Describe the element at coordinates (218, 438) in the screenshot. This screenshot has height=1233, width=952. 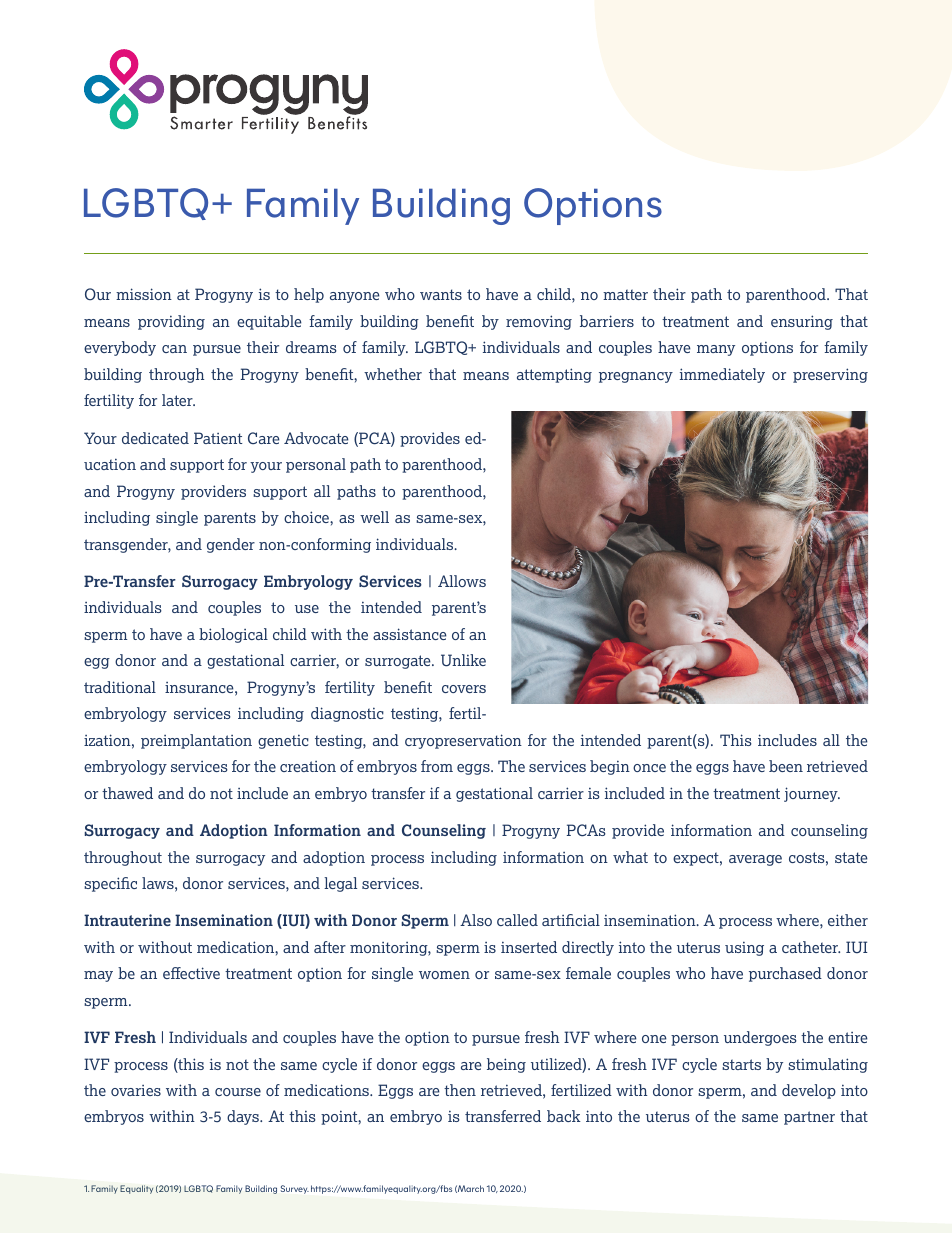
I see `Patient` at that location.
